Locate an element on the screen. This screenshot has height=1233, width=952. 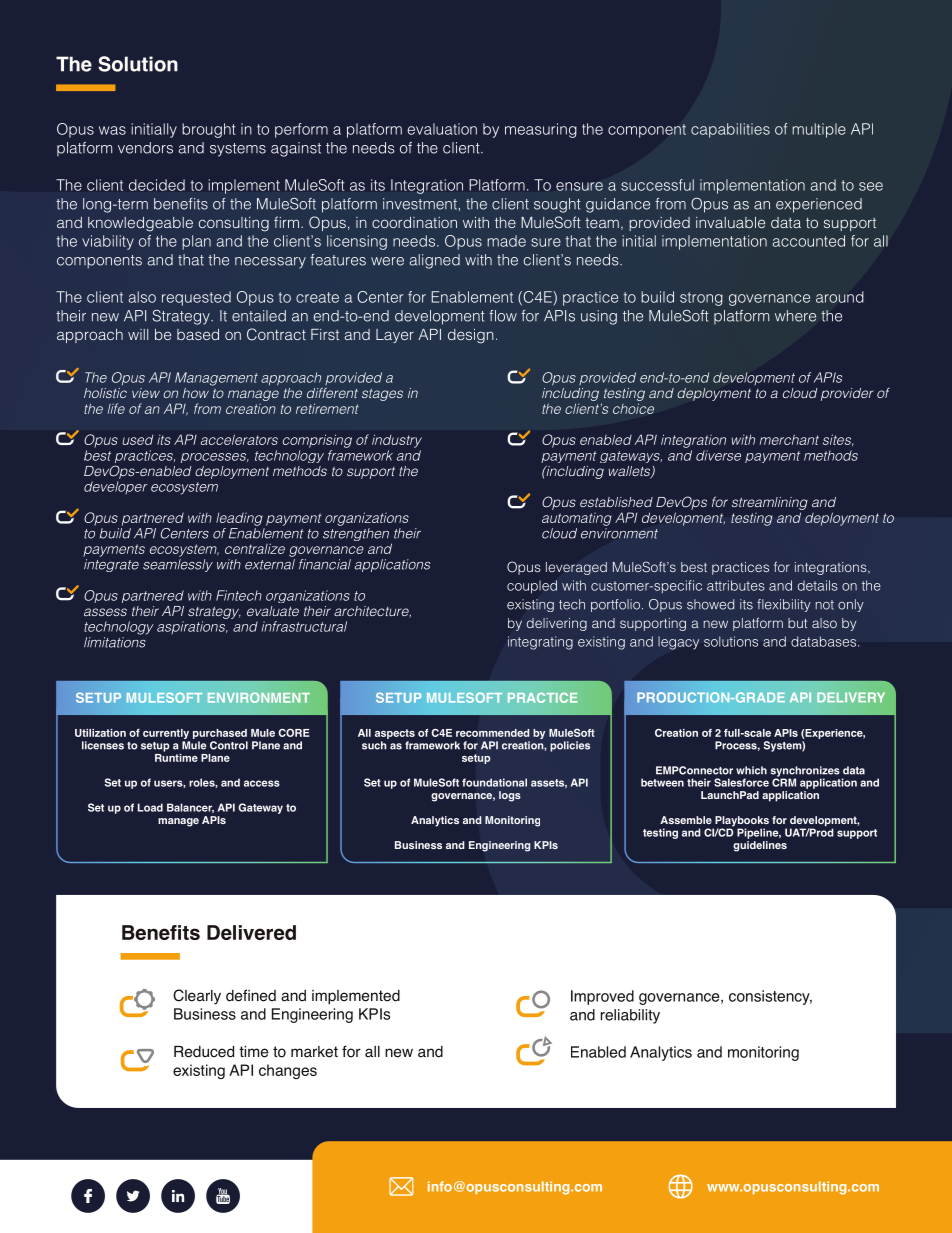
provider is located at coordinates (847, 394).
